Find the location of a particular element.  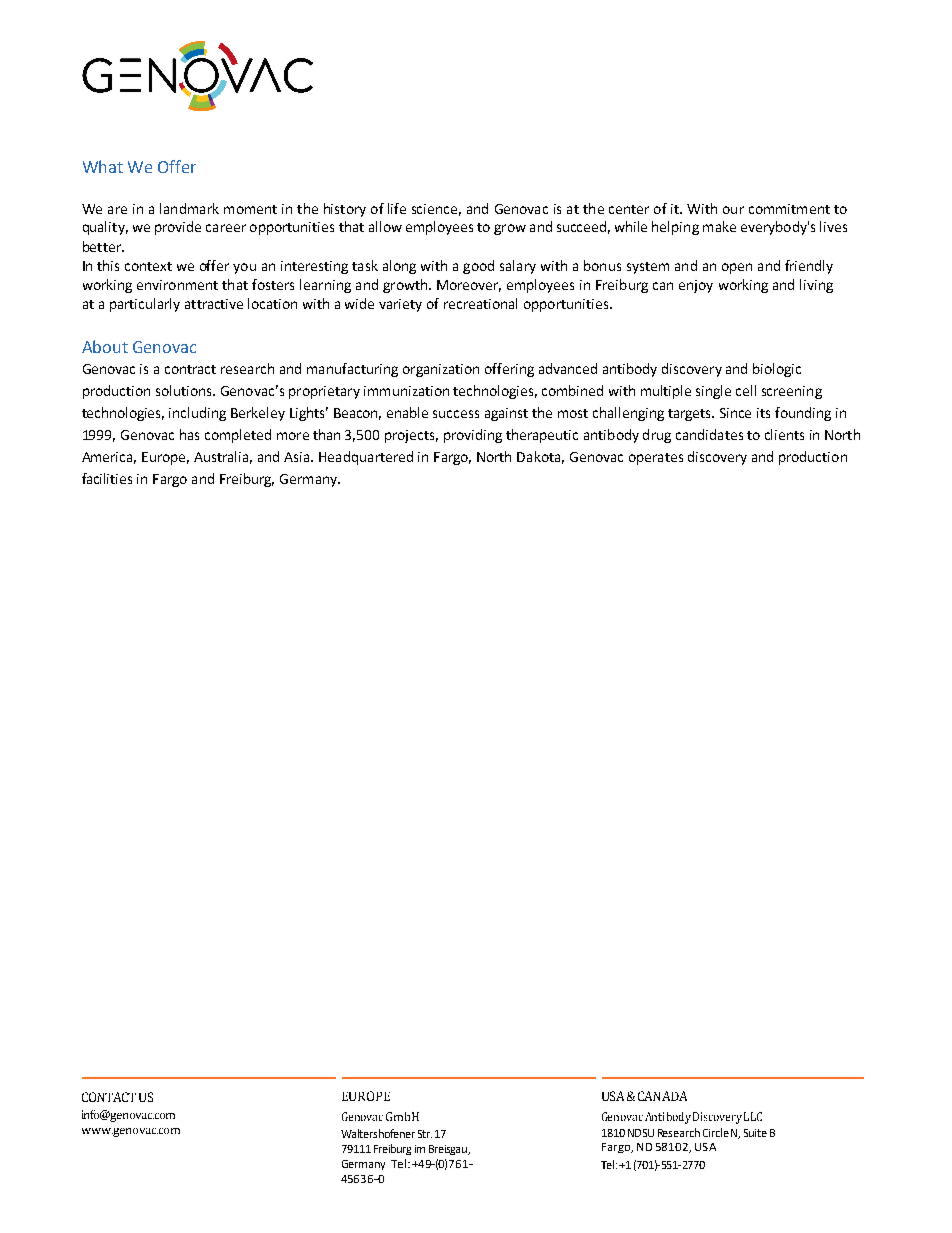

candidates is located at coordinates (709, 434).
